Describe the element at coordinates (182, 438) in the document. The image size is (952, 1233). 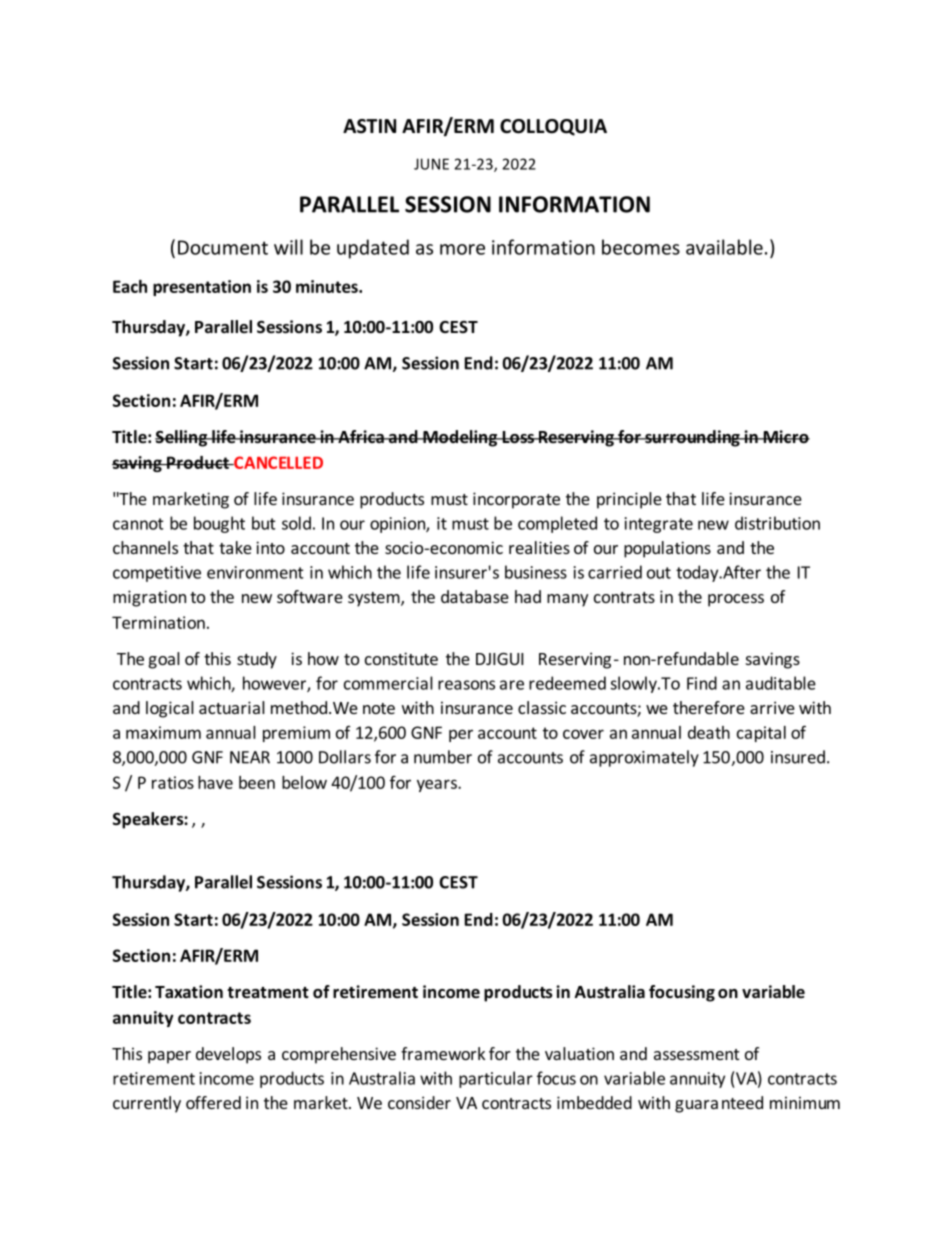
I see `Selling` at that location.
